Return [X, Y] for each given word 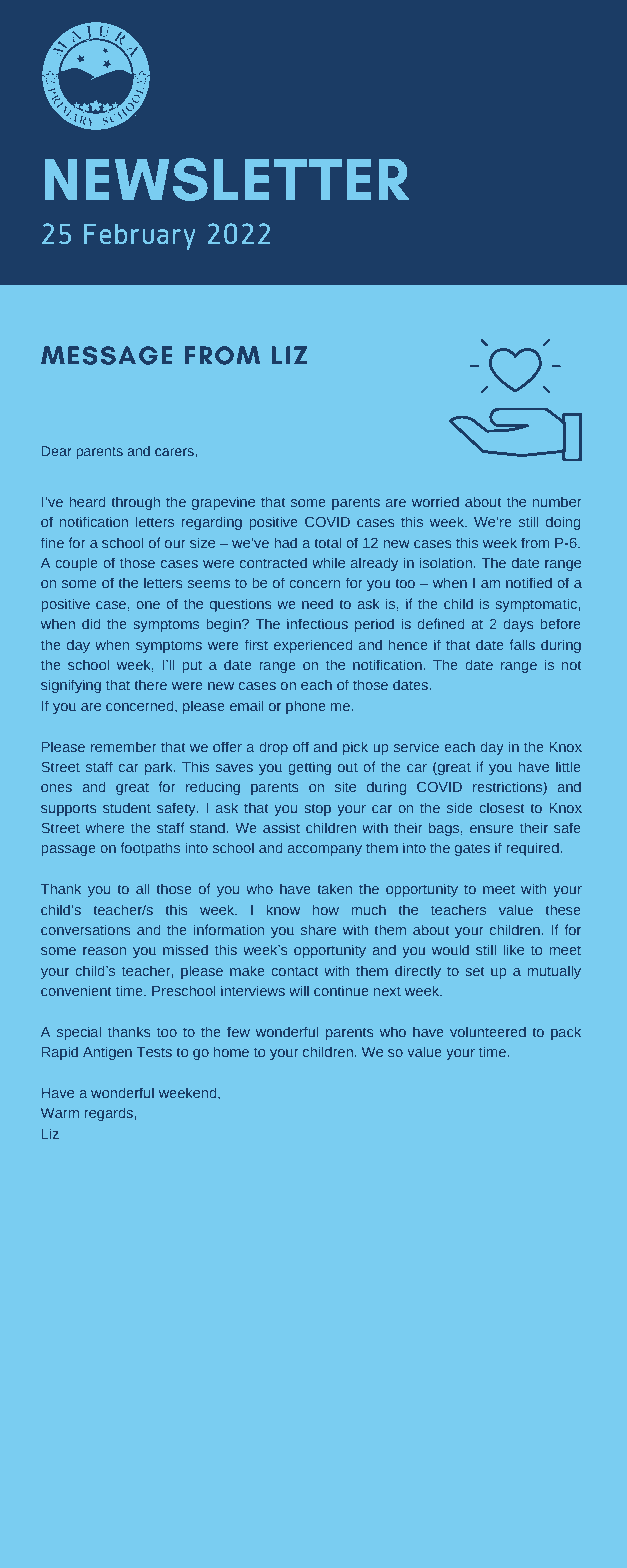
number [557, 502]
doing [563, 523]
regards [109, 1114]
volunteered [488, 1031]
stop [317, 809]
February [140, 236]
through [135, 503]
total [327, 542]
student [127, 807]
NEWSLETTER [226, 179]
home [231, 1051]
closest [501, 808]
